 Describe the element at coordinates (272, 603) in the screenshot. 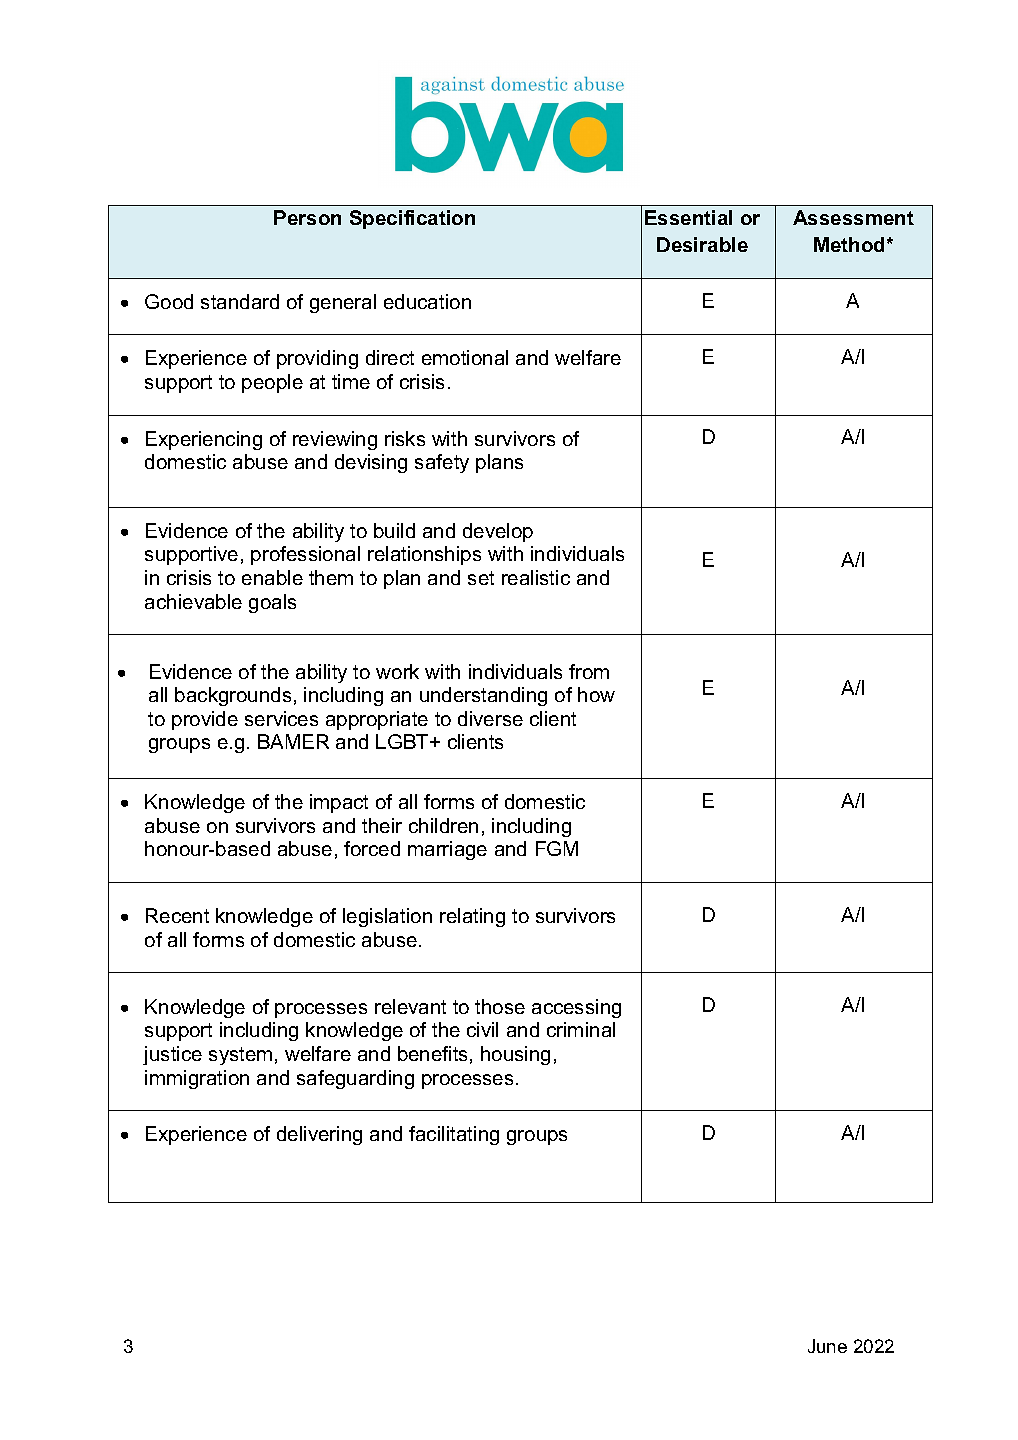

I see `goals` at that location.
